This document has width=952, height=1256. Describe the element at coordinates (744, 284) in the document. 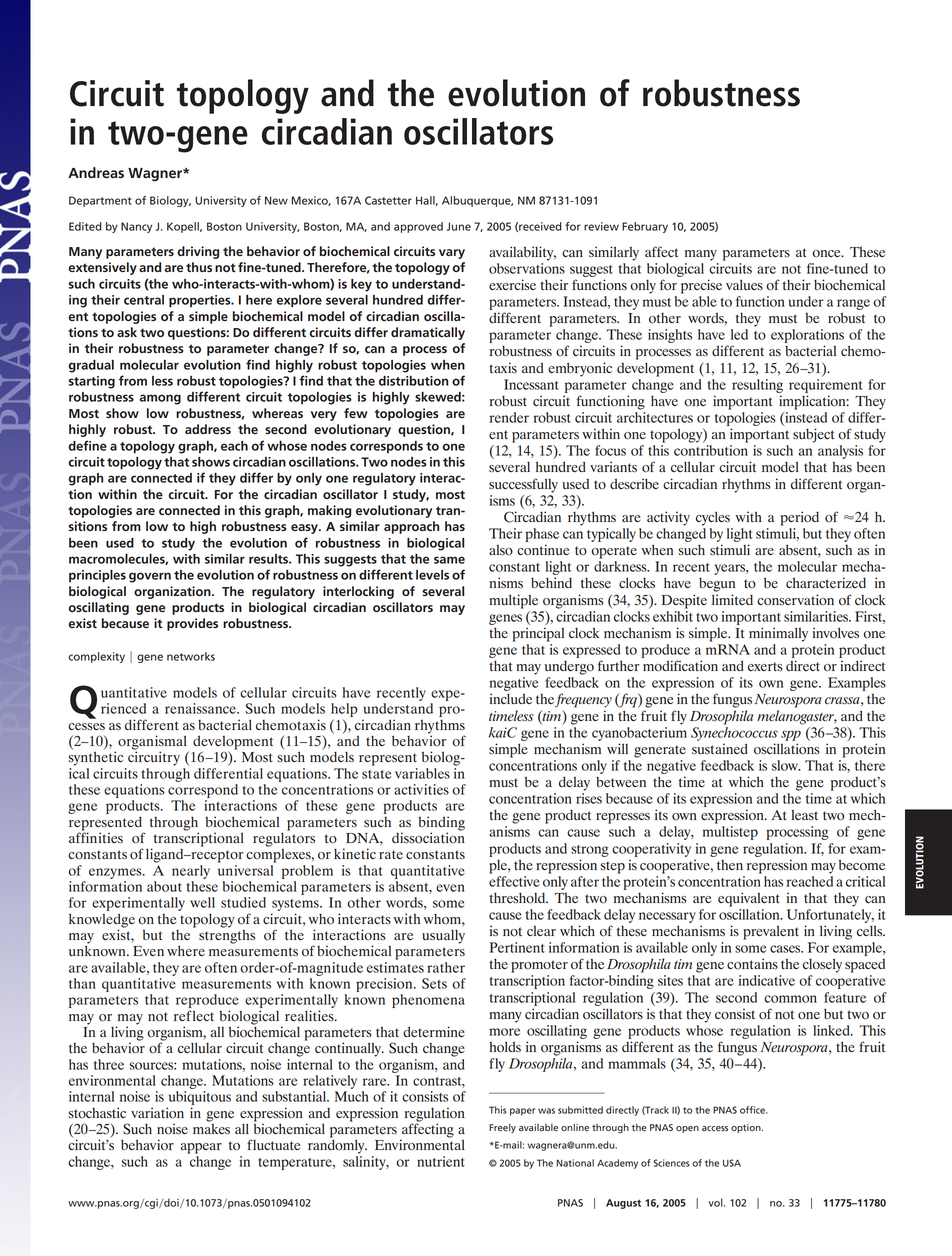

I see `values` at that location.
